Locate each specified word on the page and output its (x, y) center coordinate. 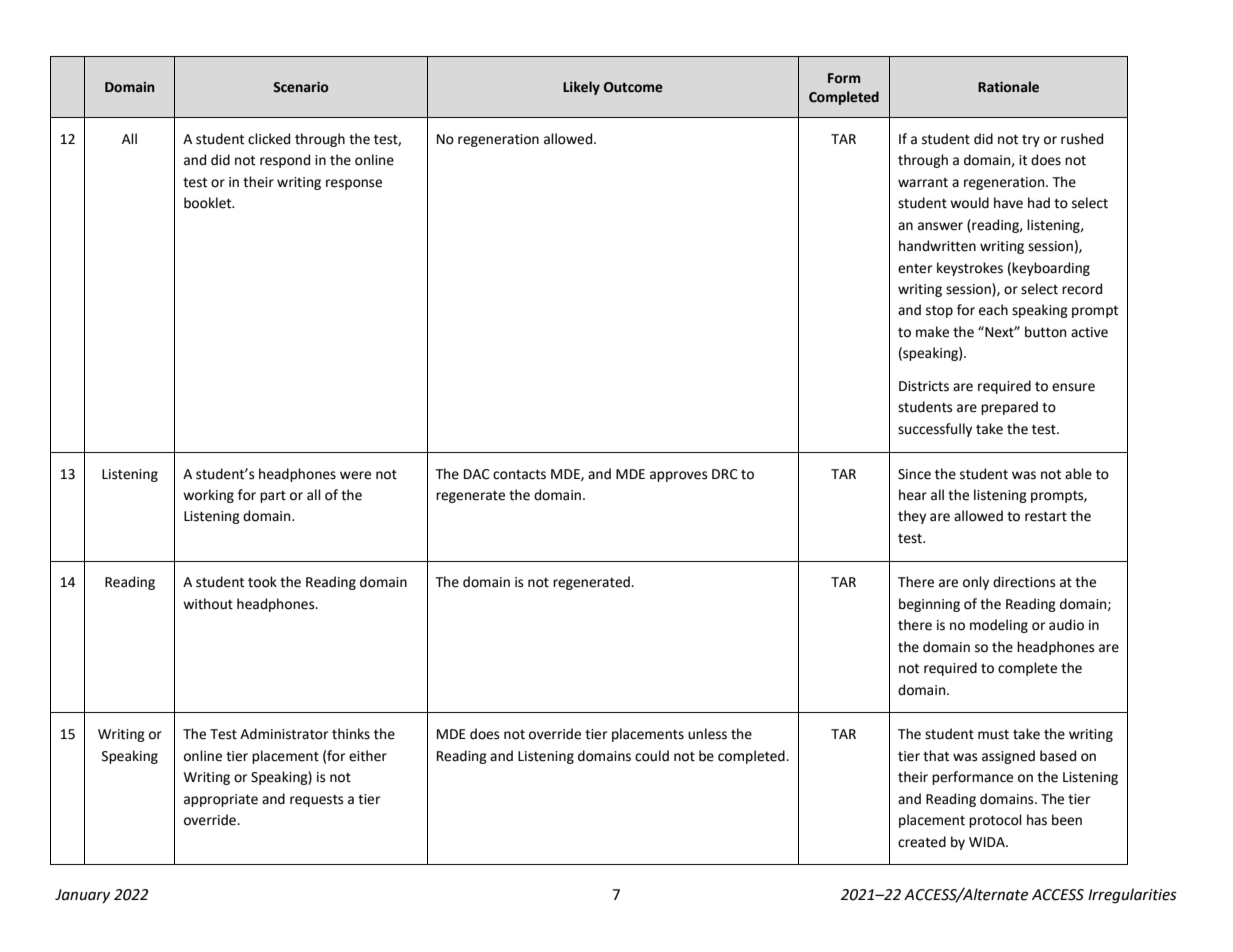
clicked (269, 139)
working (208, 496)
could (652, 756)
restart (1046, 516)
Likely (581, 88)
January (82, 896)
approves (678, 476)
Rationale (1008, 87)
